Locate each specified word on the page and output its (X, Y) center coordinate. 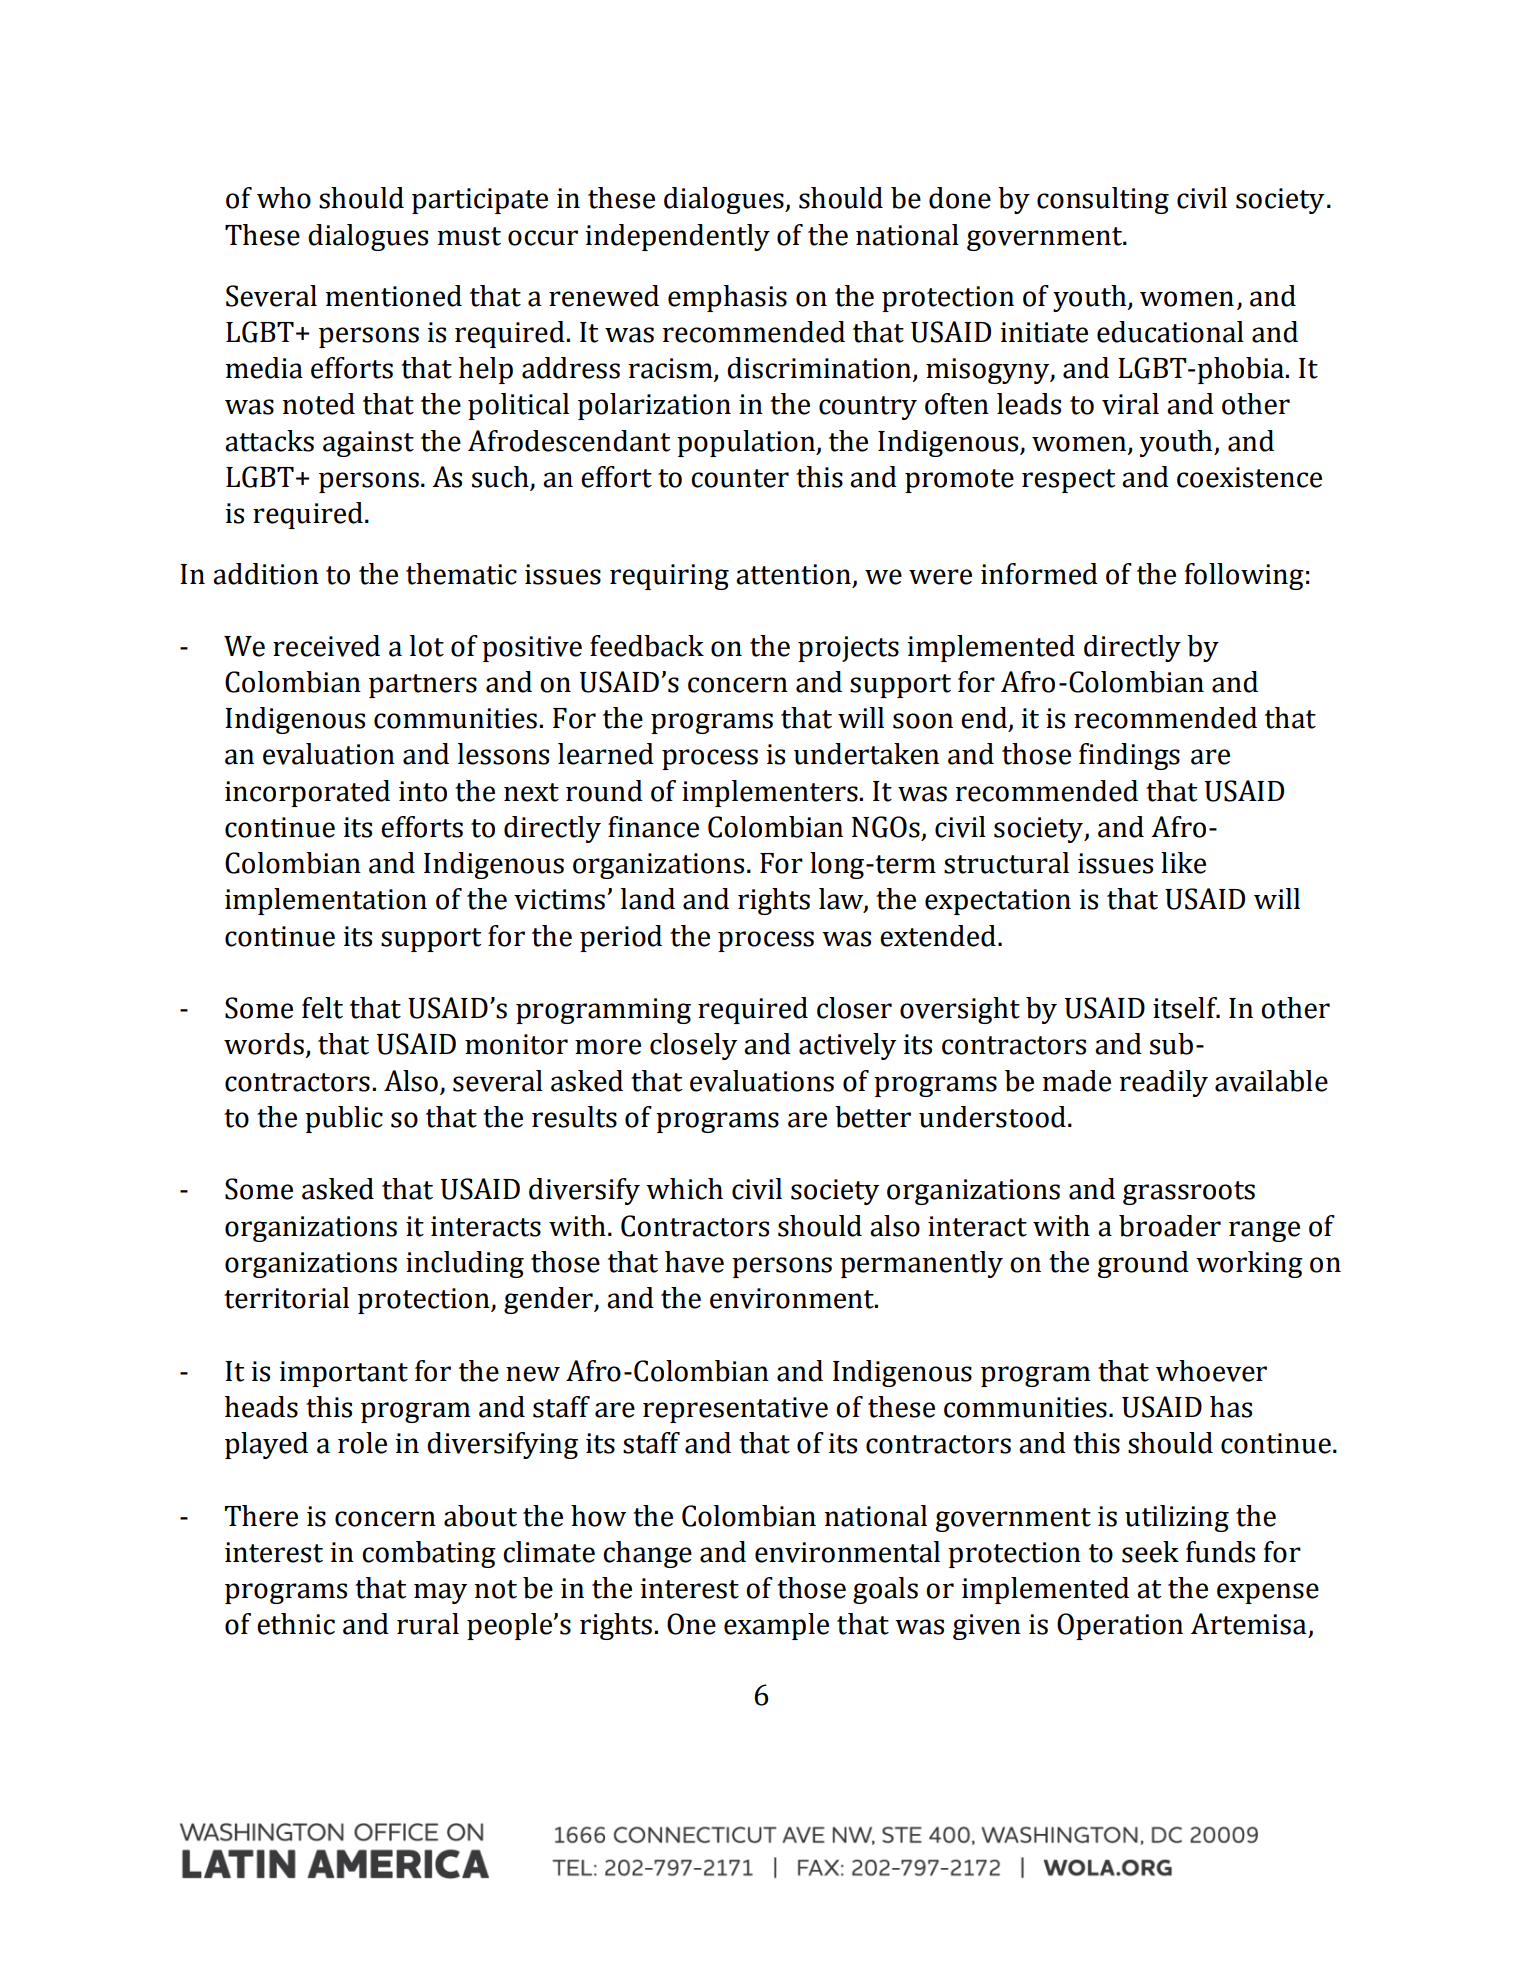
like (1183, 863)
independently (677, 237)
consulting (1103, 200)
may (440, 1593)
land (648, 899)
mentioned (393, 296)
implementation (326, 901)
